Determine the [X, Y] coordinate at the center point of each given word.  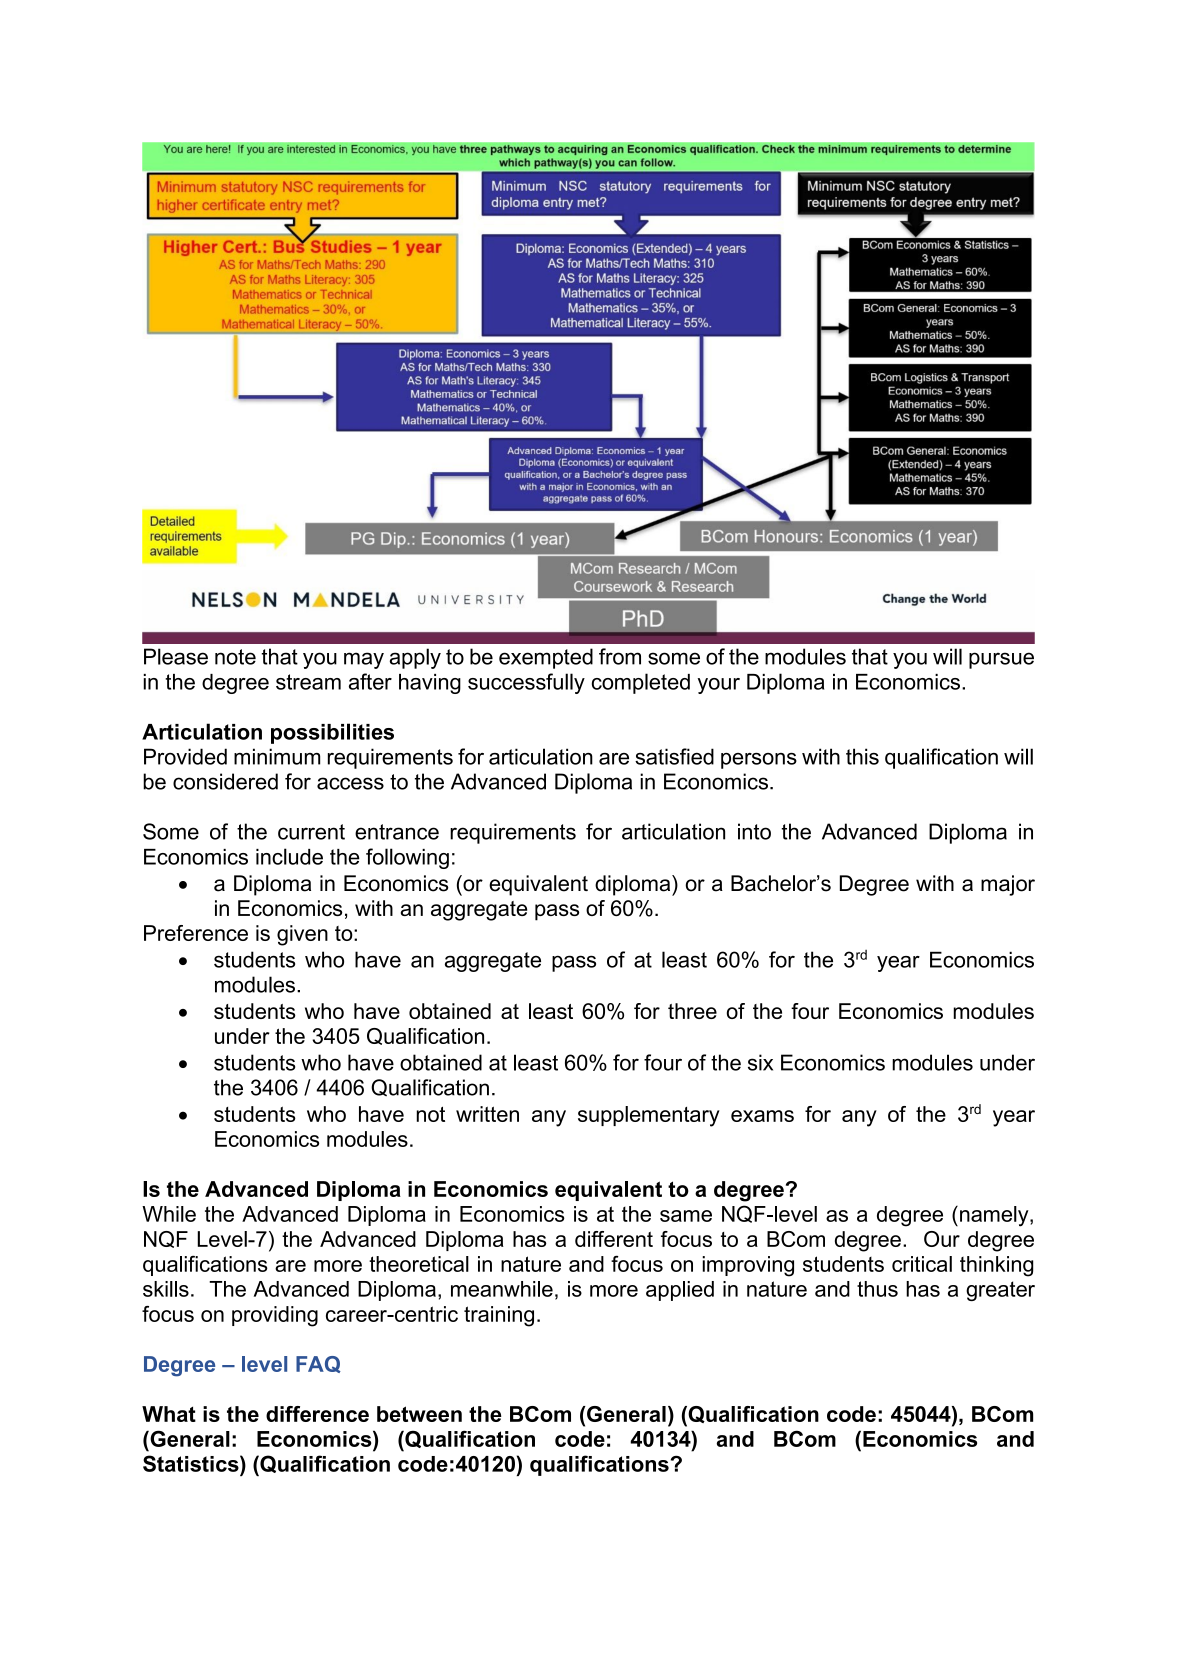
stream [308, 682]
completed [641, 683]
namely [995, 1216]
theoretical [419, 1264]
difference [317, 1414]
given [302, 935]
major [1008, 885]
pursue [1001, 660]
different [614, 1239]
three [692, 1011]
